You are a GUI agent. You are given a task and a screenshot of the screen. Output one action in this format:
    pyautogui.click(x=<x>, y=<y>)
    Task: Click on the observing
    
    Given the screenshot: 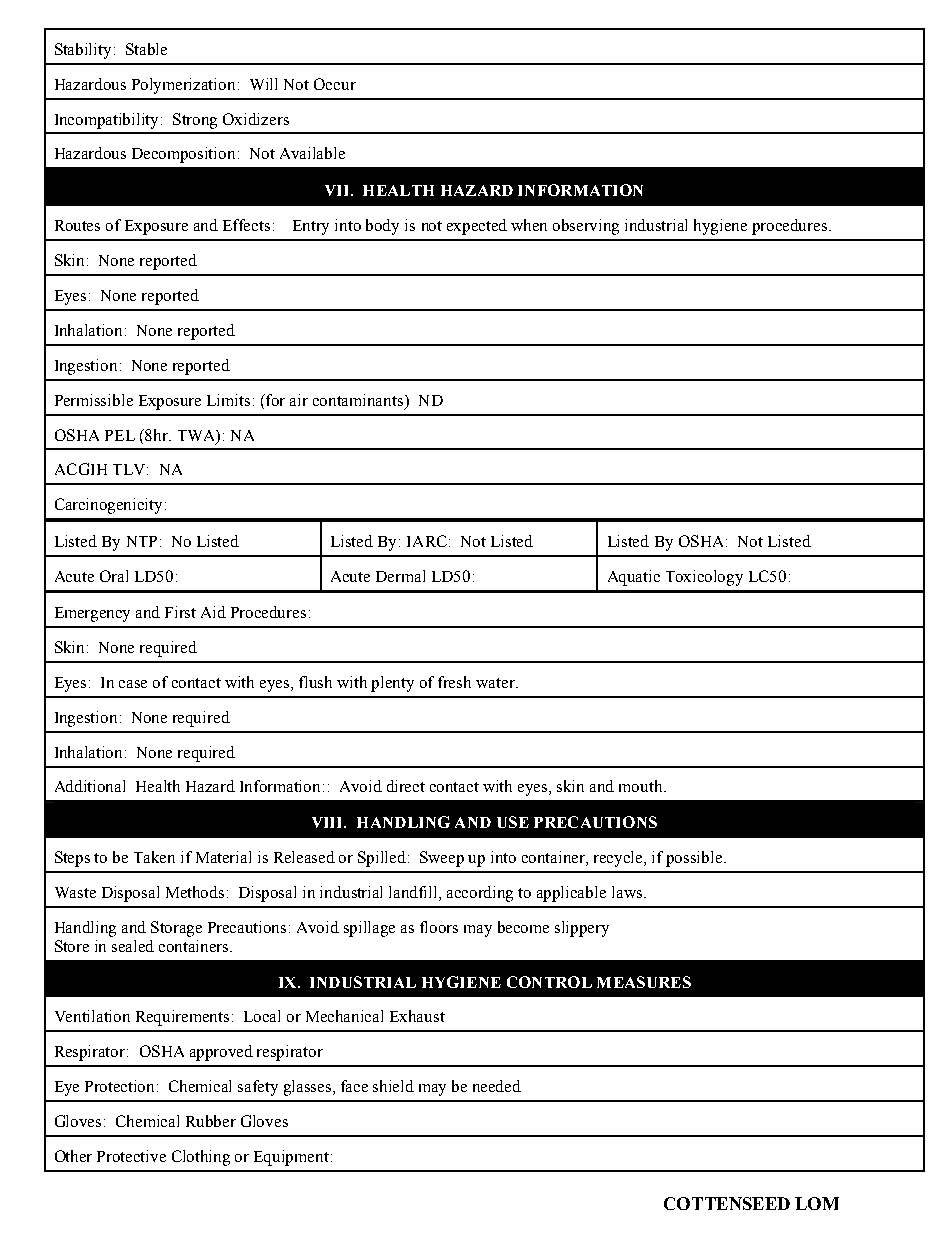 What is the action you would take?
    pyautogui.click(x=586, y=227)
